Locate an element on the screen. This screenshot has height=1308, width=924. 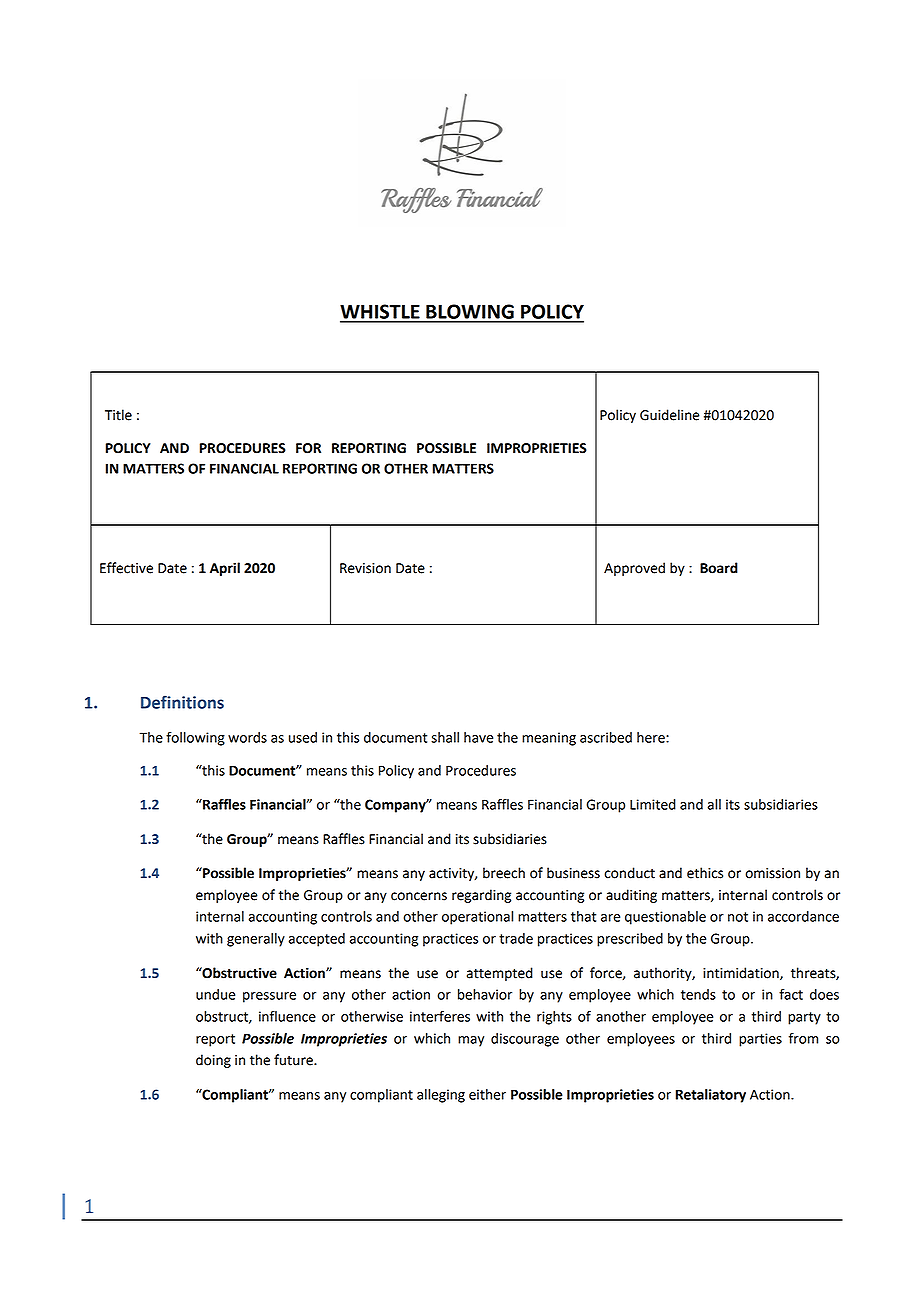
following is located at coordinates (195, 739).
